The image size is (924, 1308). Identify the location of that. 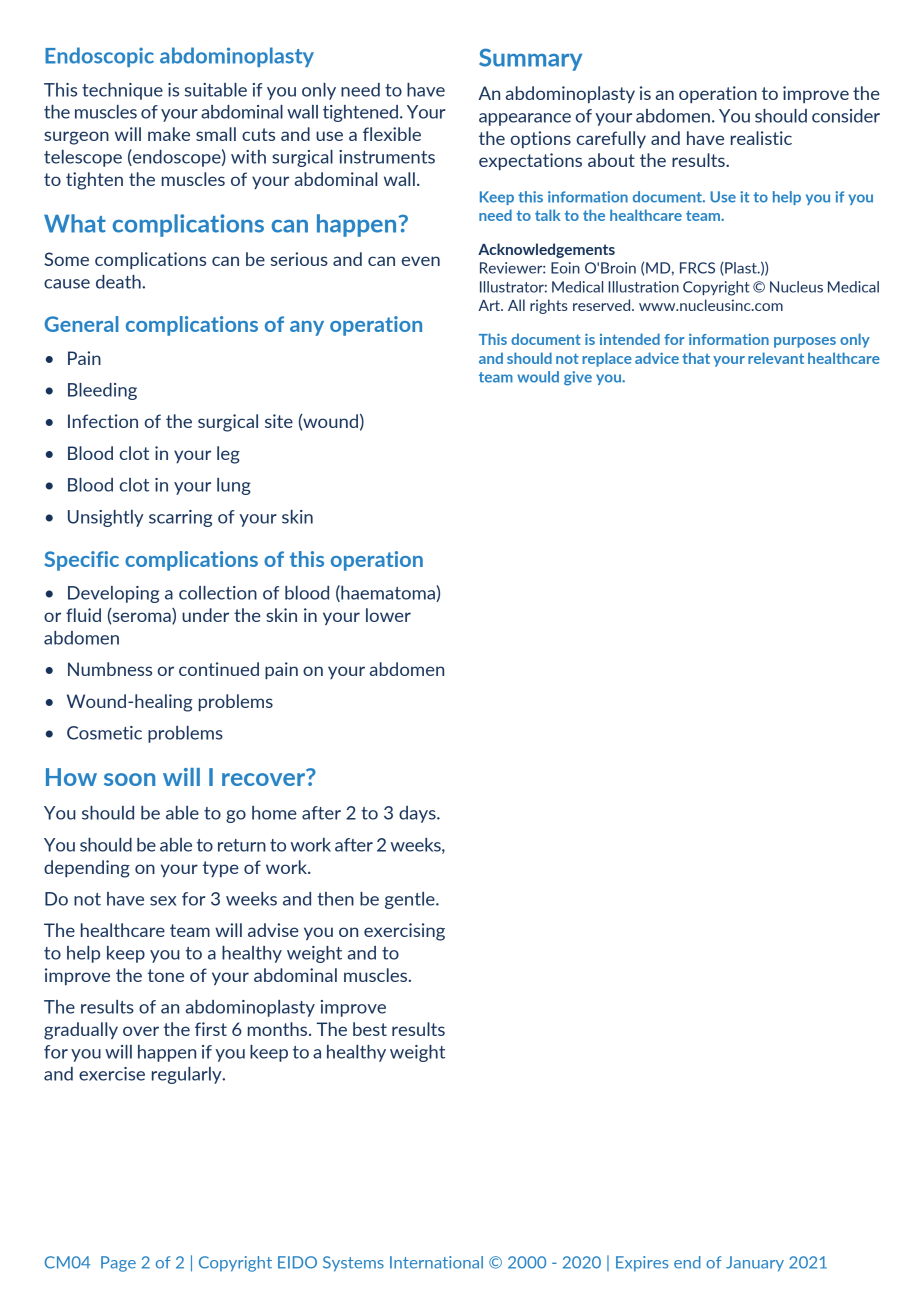
(696, 358).
